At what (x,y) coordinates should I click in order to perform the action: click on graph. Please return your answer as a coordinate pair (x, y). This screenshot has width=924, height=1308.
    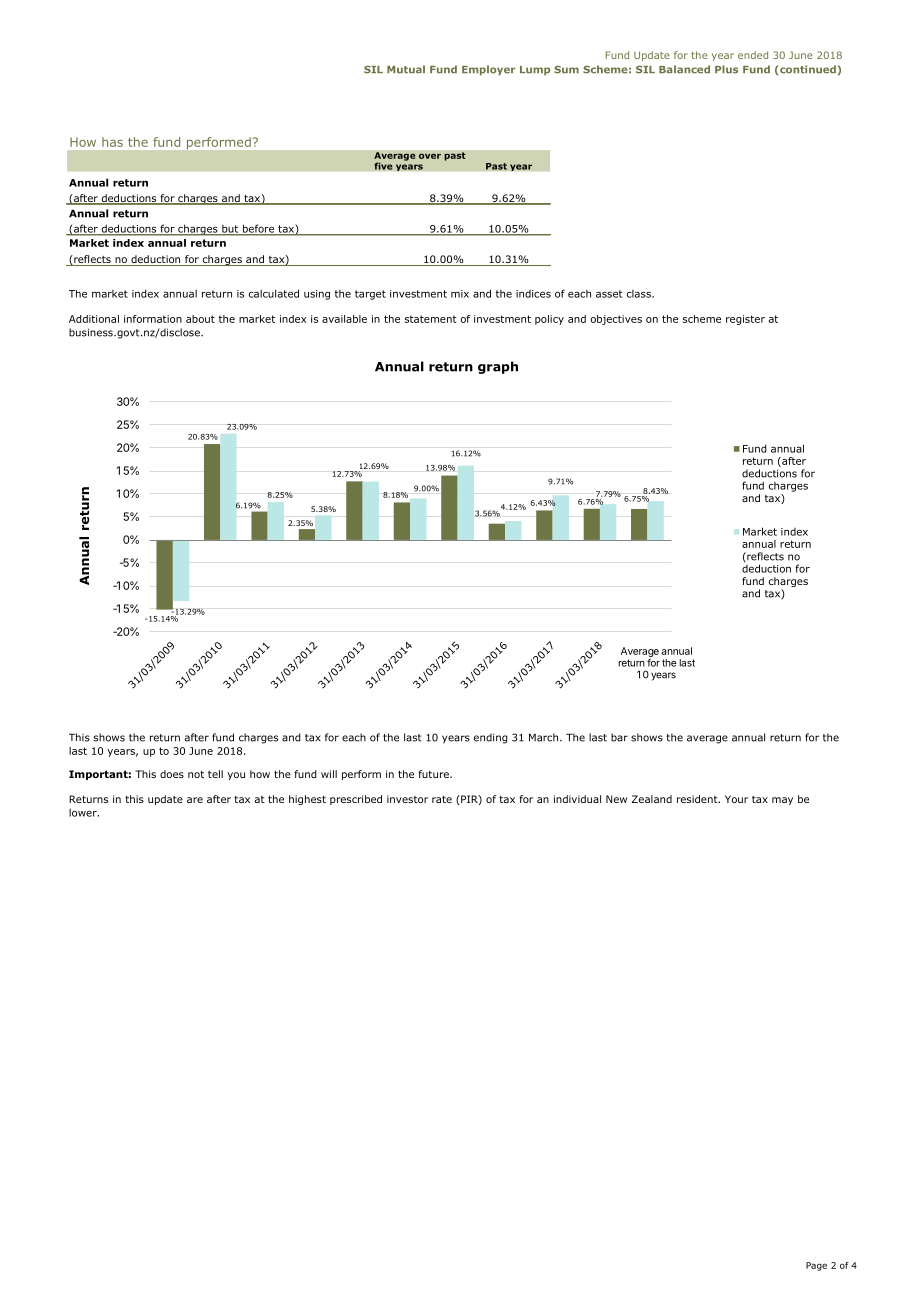
    Looking at the image, I should click on (498, 367).
